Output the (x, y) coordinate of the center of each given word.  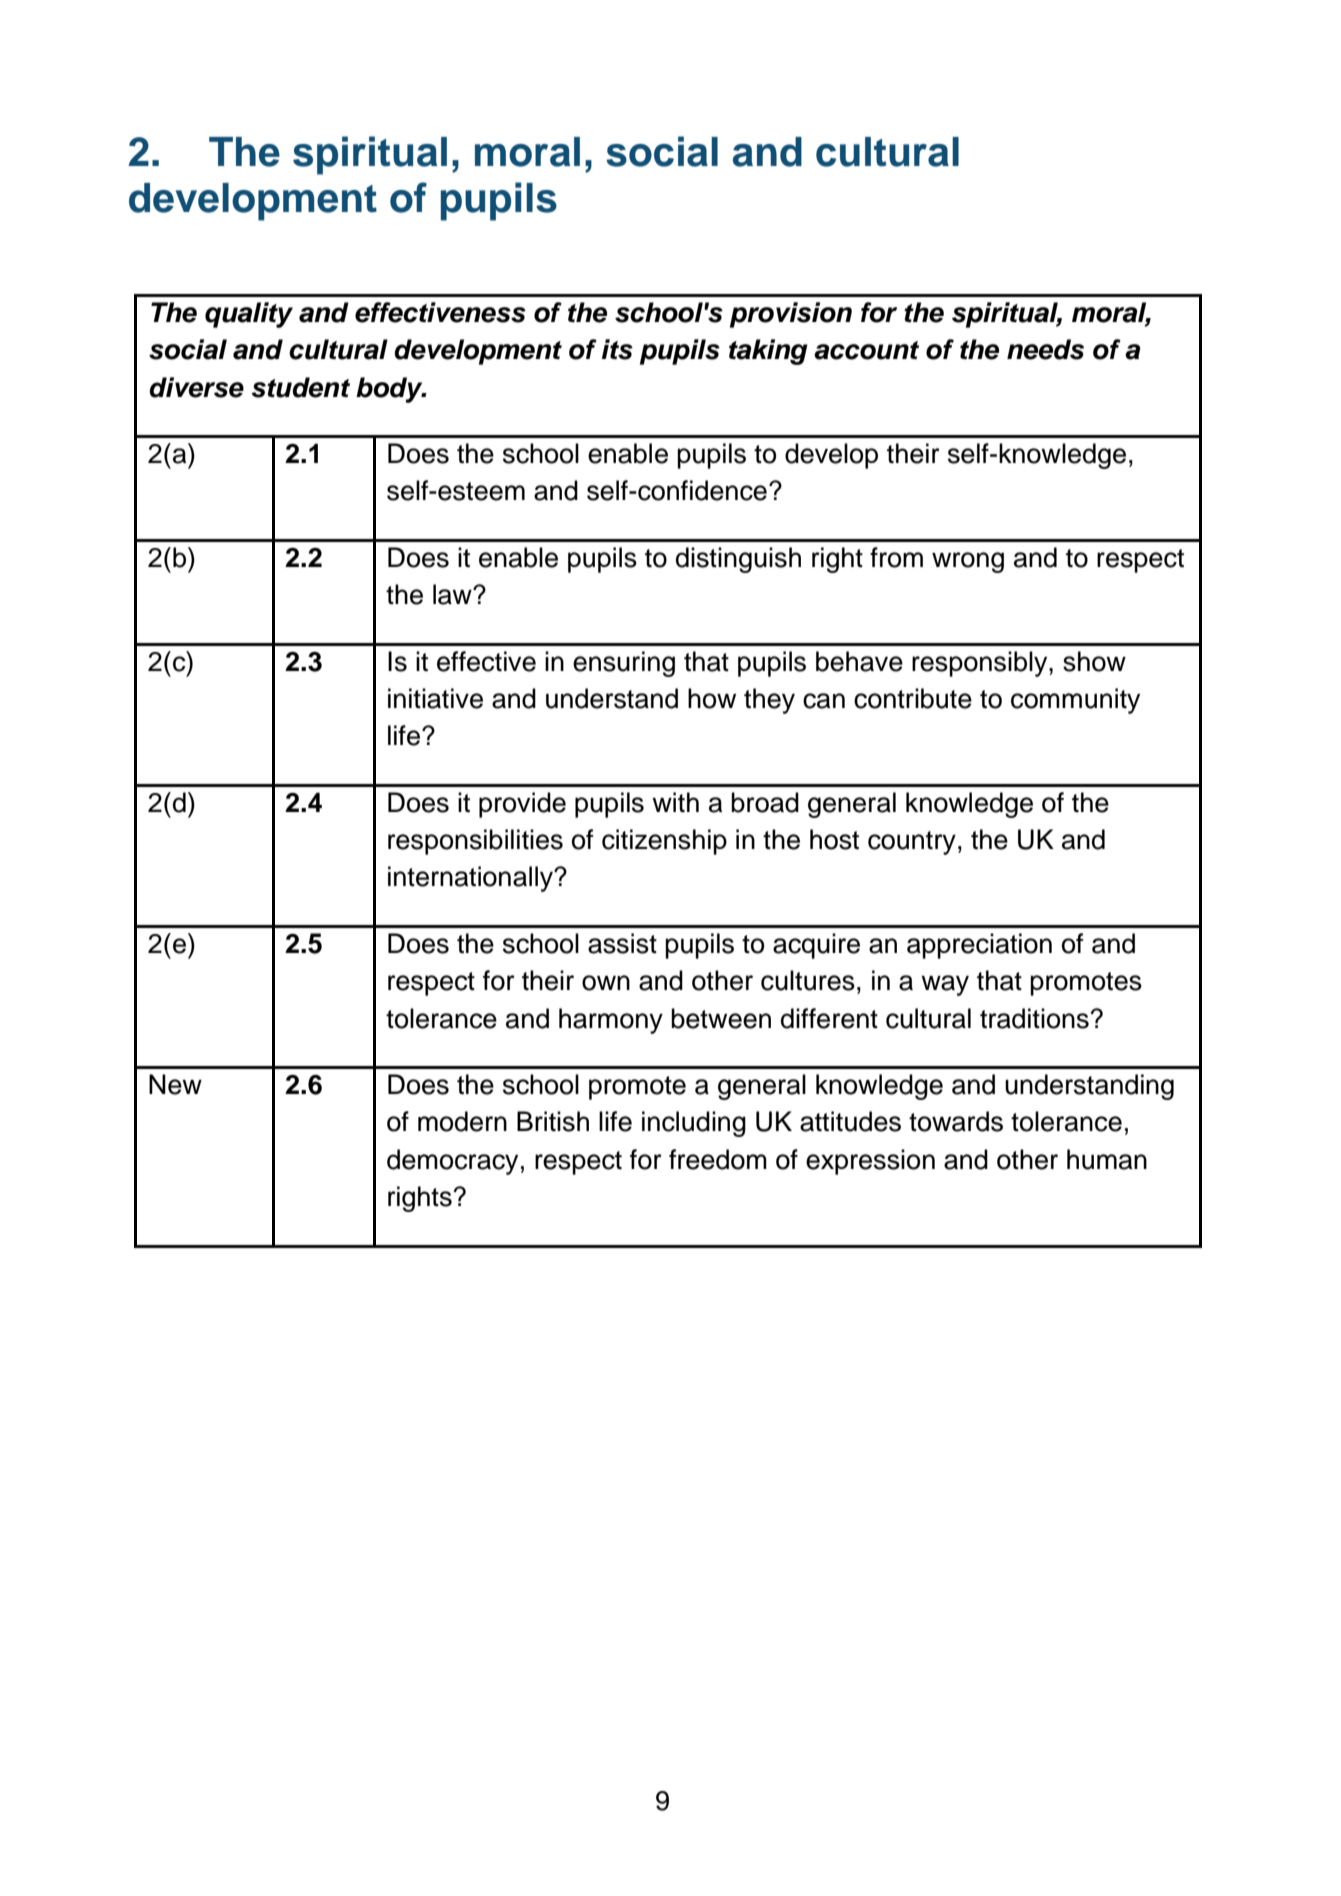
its (617, 349)
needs (1045, 349)
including (694, 1124)
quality (249, 315)
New (175, 1084)
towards (956, 1121)
